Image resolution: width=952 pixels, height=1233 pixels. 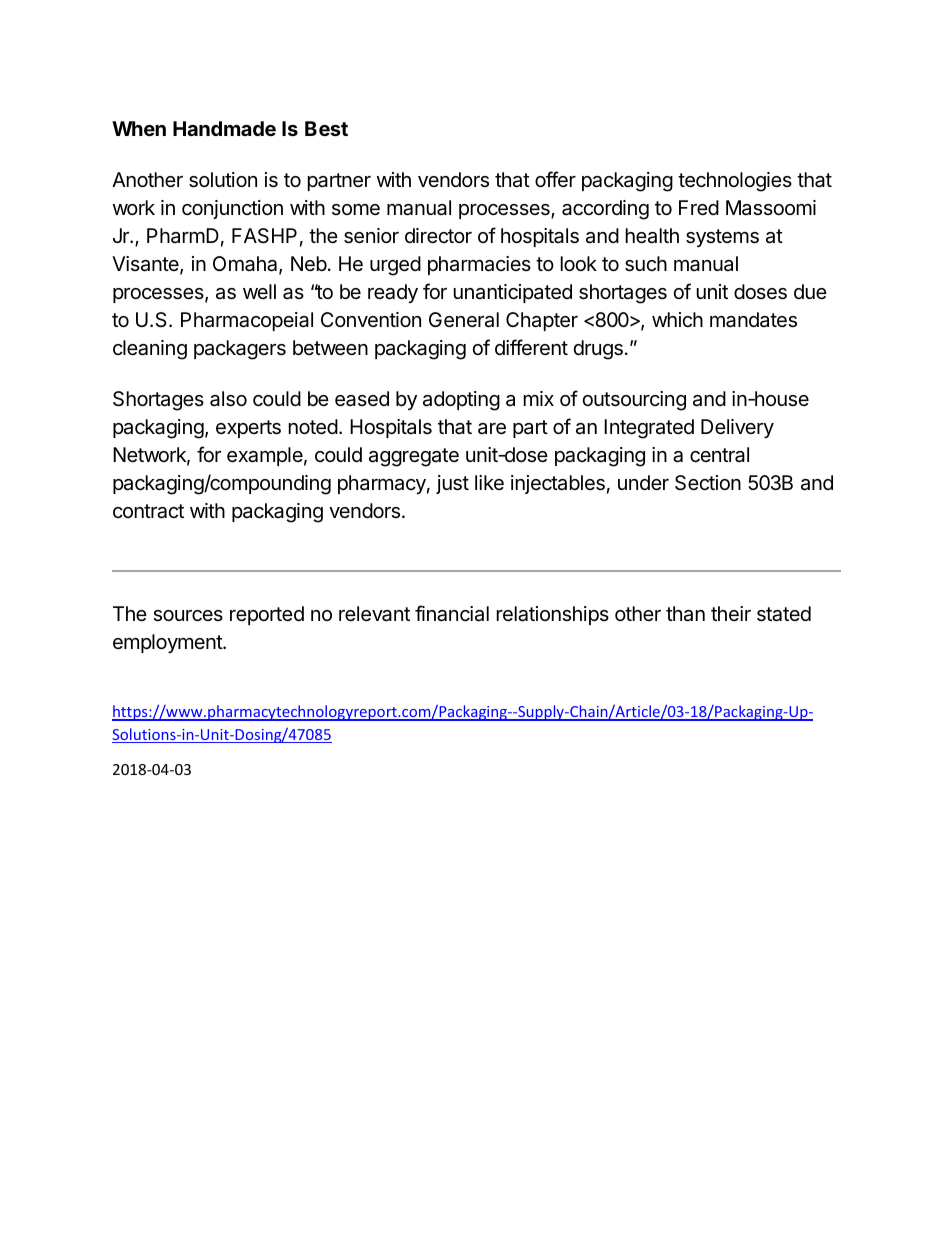 What do you see at coordinates (555, 179) in the page?
I see `offer` at bounding box center [555, 179].
